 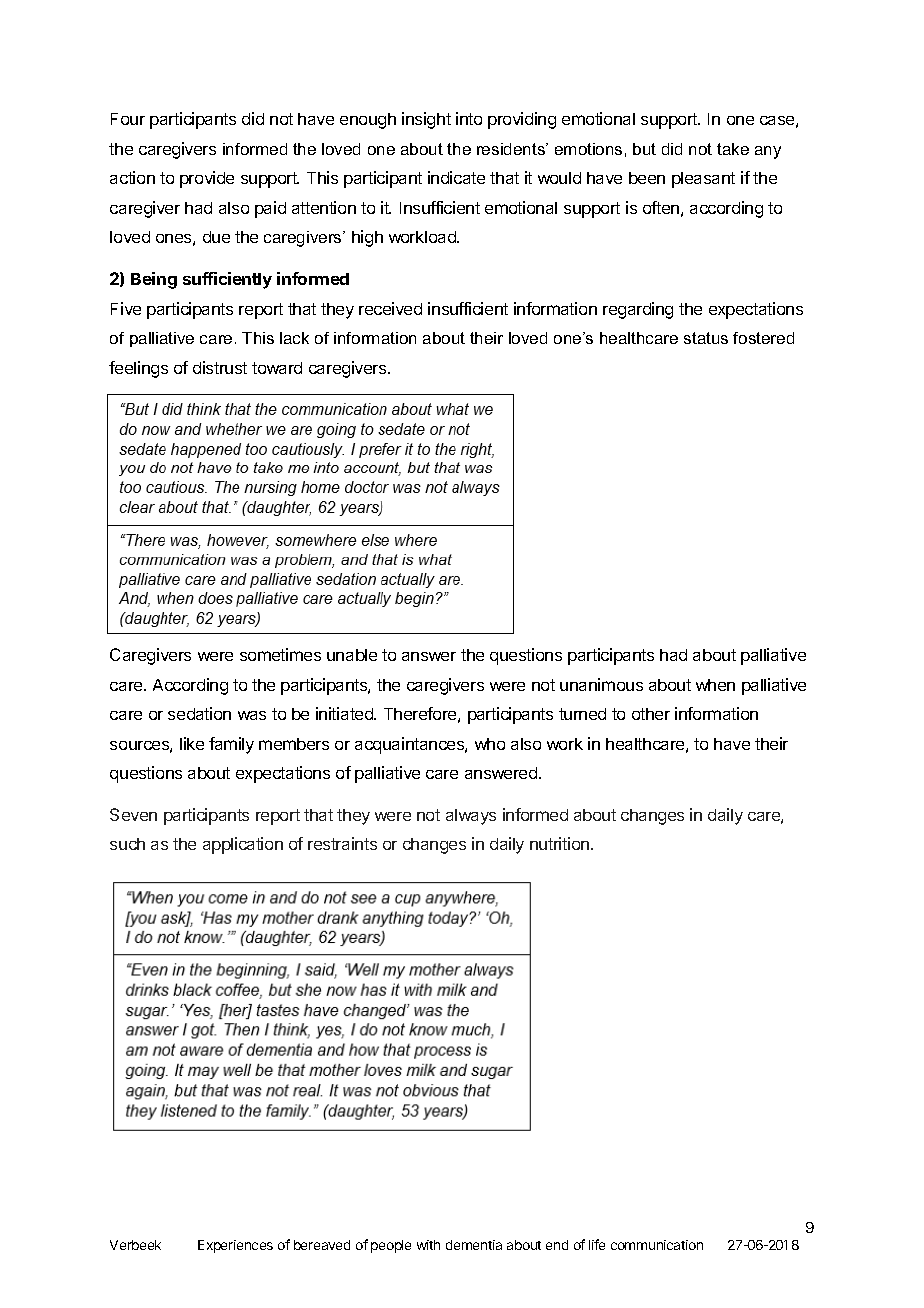 What do you see at coordinates (352, 655) in the page?
I see `unable` at bounding box center [352, 655].
